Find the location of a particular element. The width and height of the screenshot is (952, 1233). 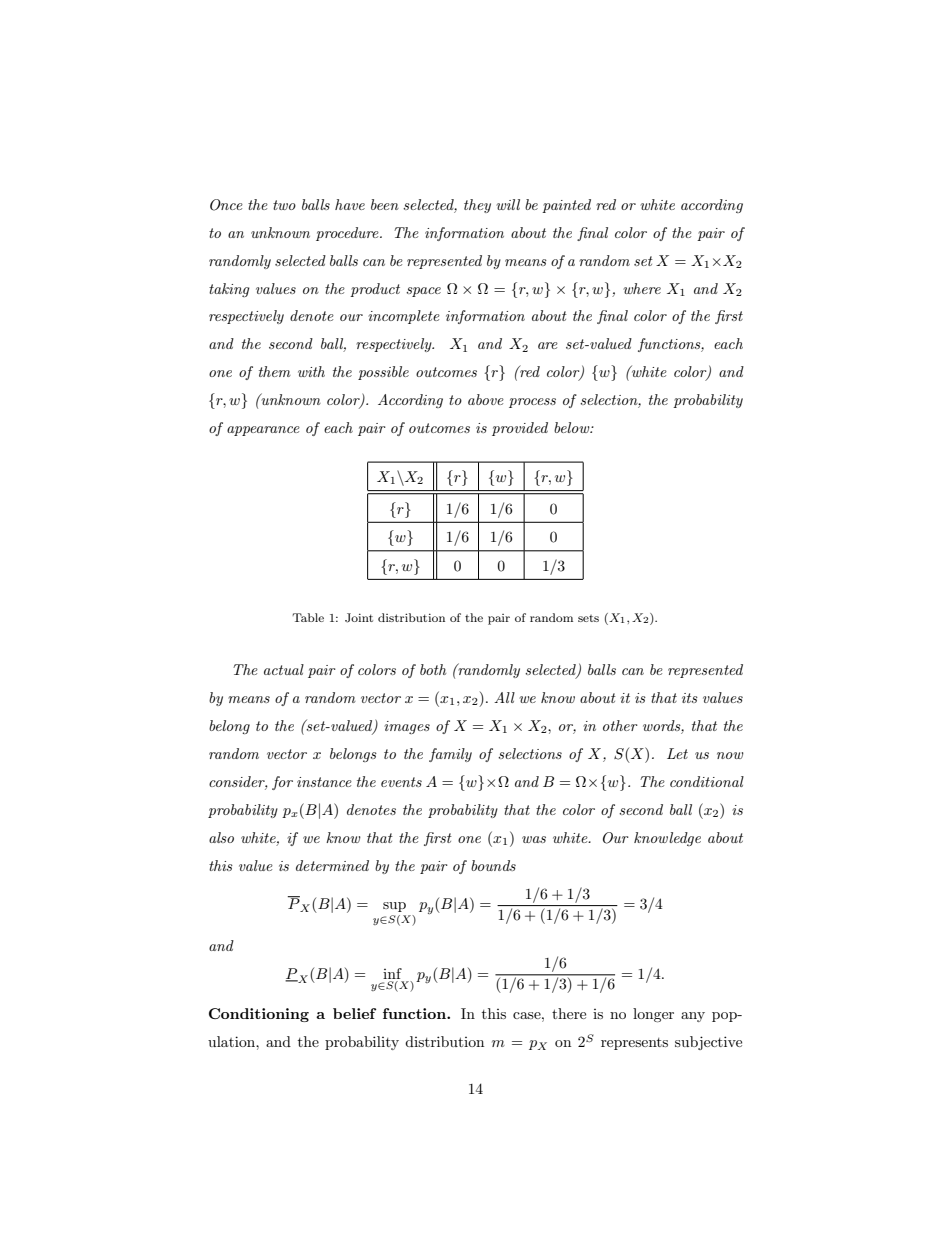

two is located at coordinates (284, 205).
